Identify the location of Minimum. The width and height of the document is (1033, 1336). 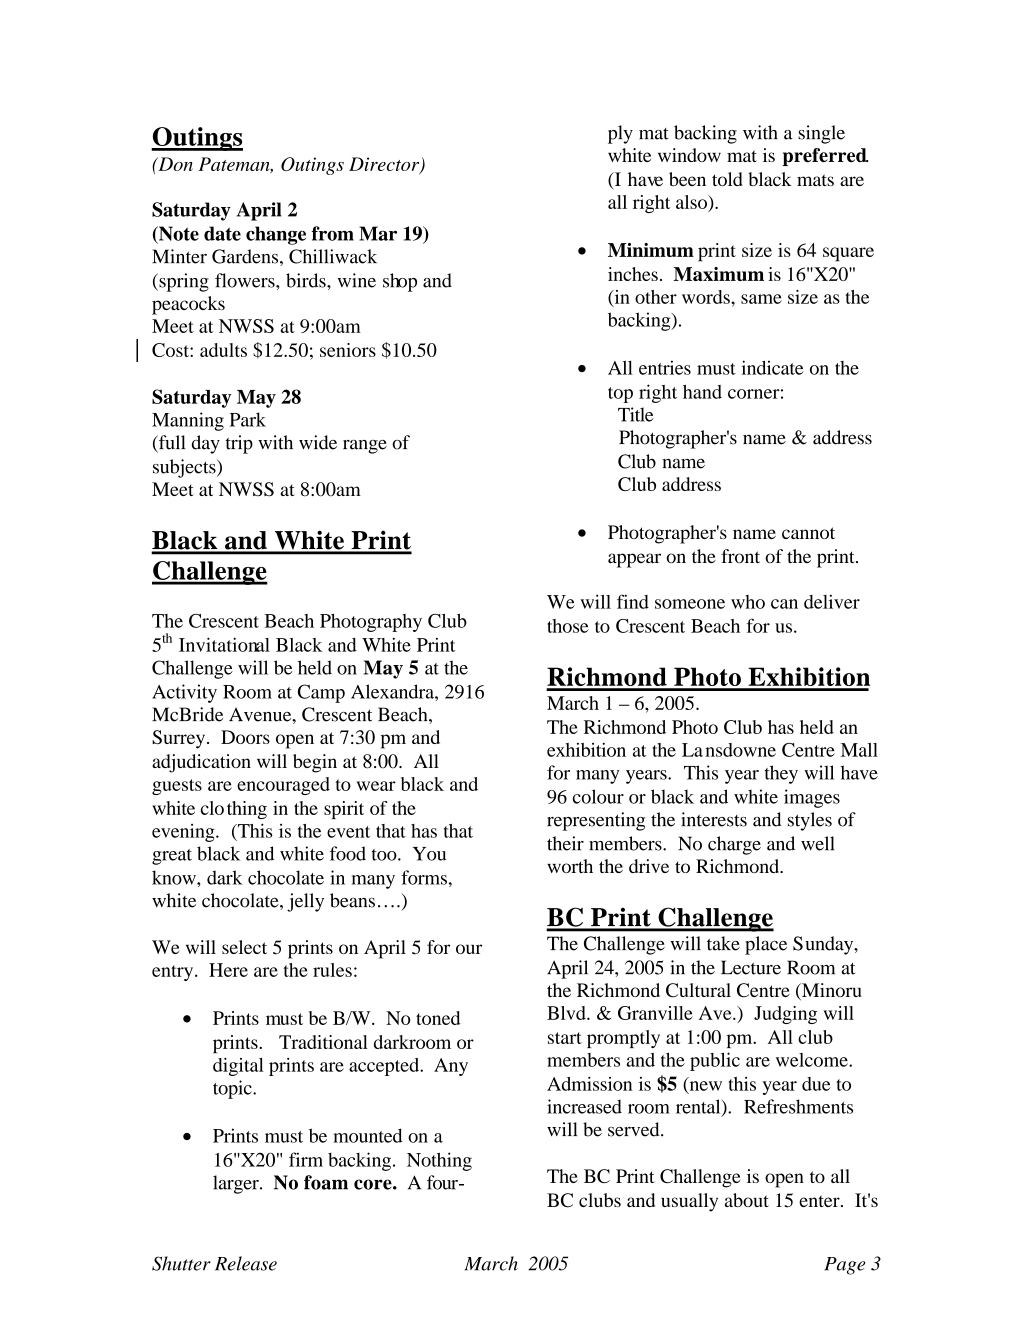
(651, 250).
